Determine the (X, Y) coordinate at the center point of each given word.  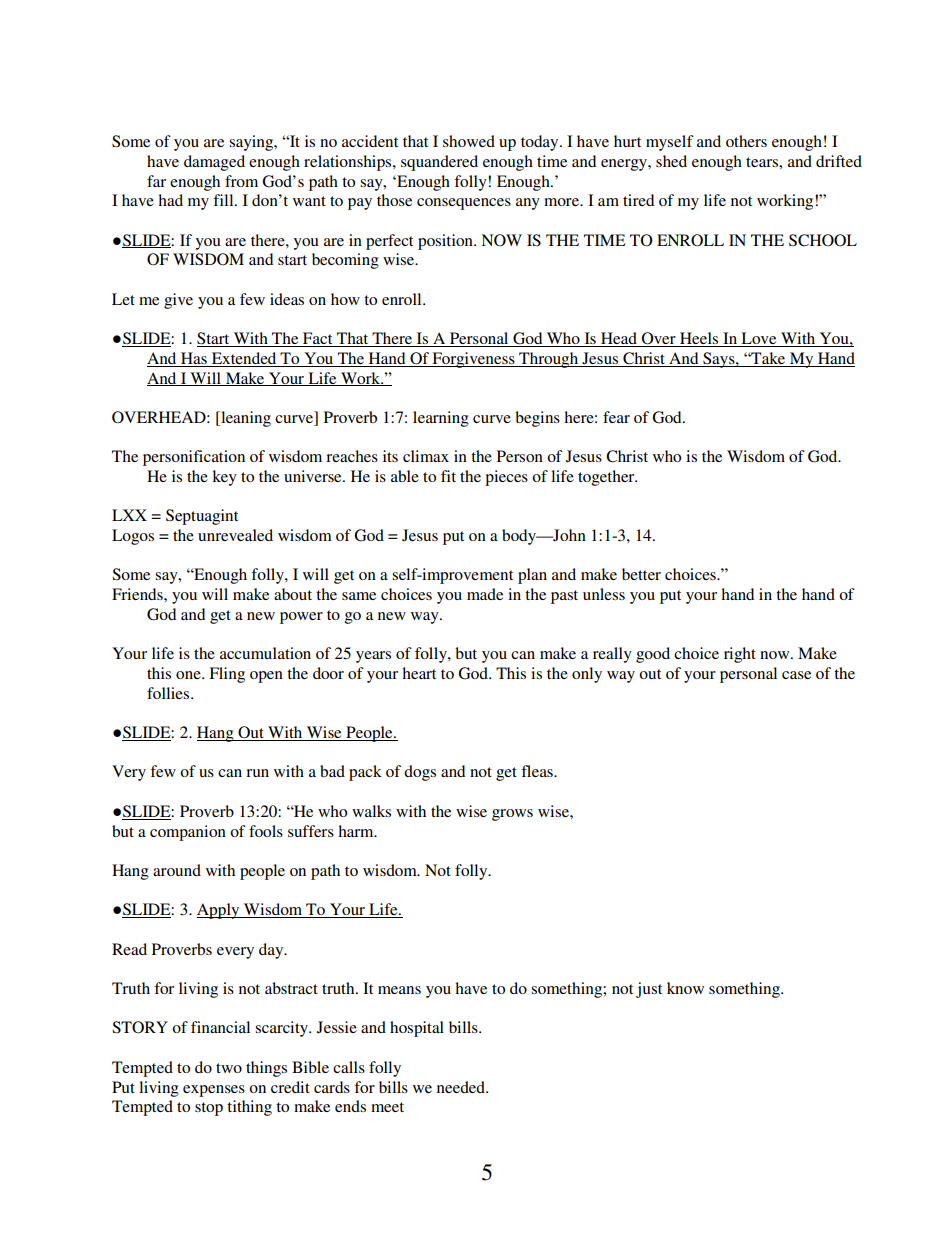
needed (462, 1087)
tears (763, 162)
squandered (439, 163)
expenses (214, 1091)
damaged (214, 163)
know (685, 988)
